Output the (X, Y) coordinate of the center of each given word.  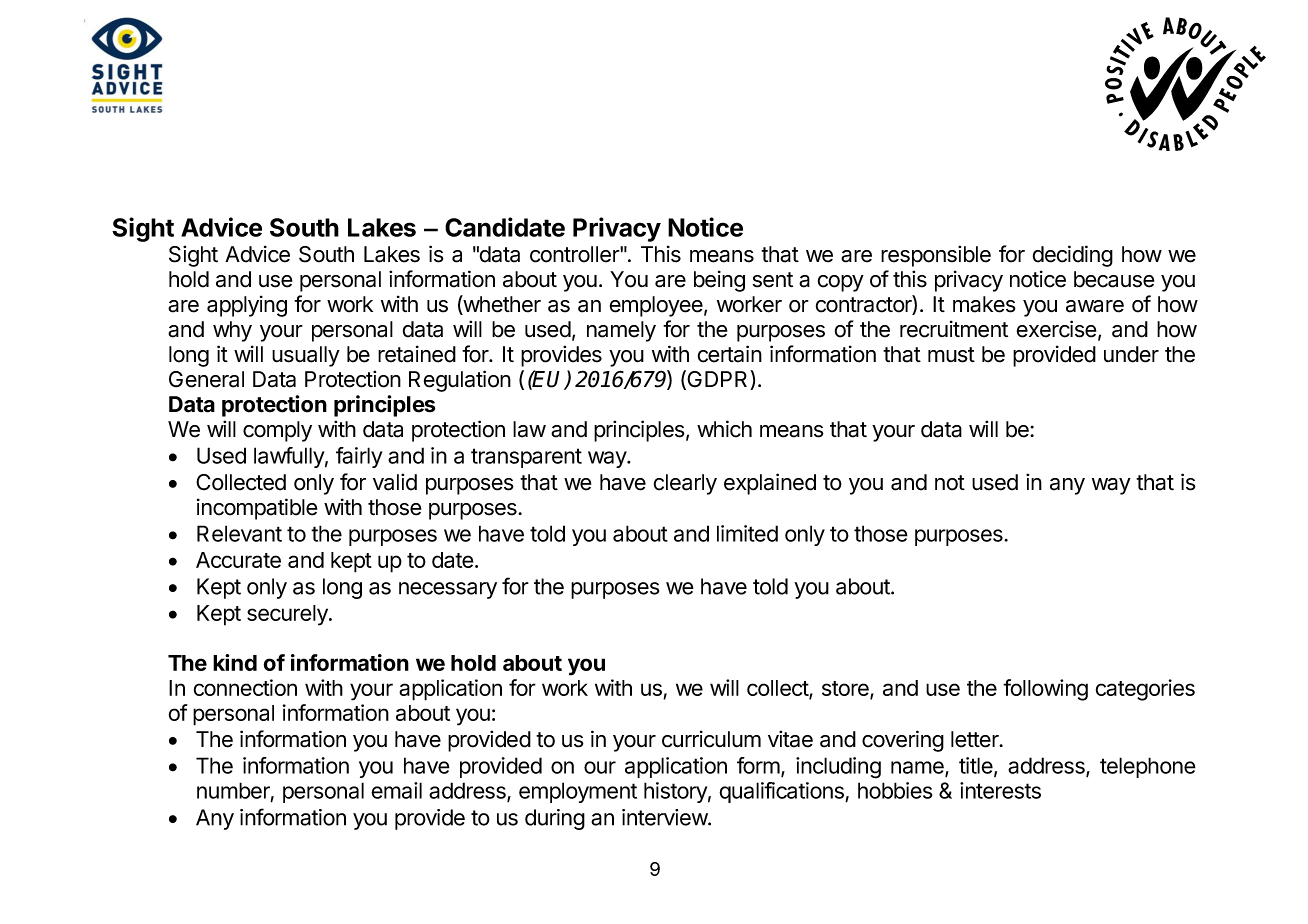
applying (247, 306)
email (396, 790)
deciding (1073, 256)
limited (747, 533)
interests (1000, 790)
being (719, 281)
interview (665, 817)
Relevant (239, 533)
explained (770, 484)
